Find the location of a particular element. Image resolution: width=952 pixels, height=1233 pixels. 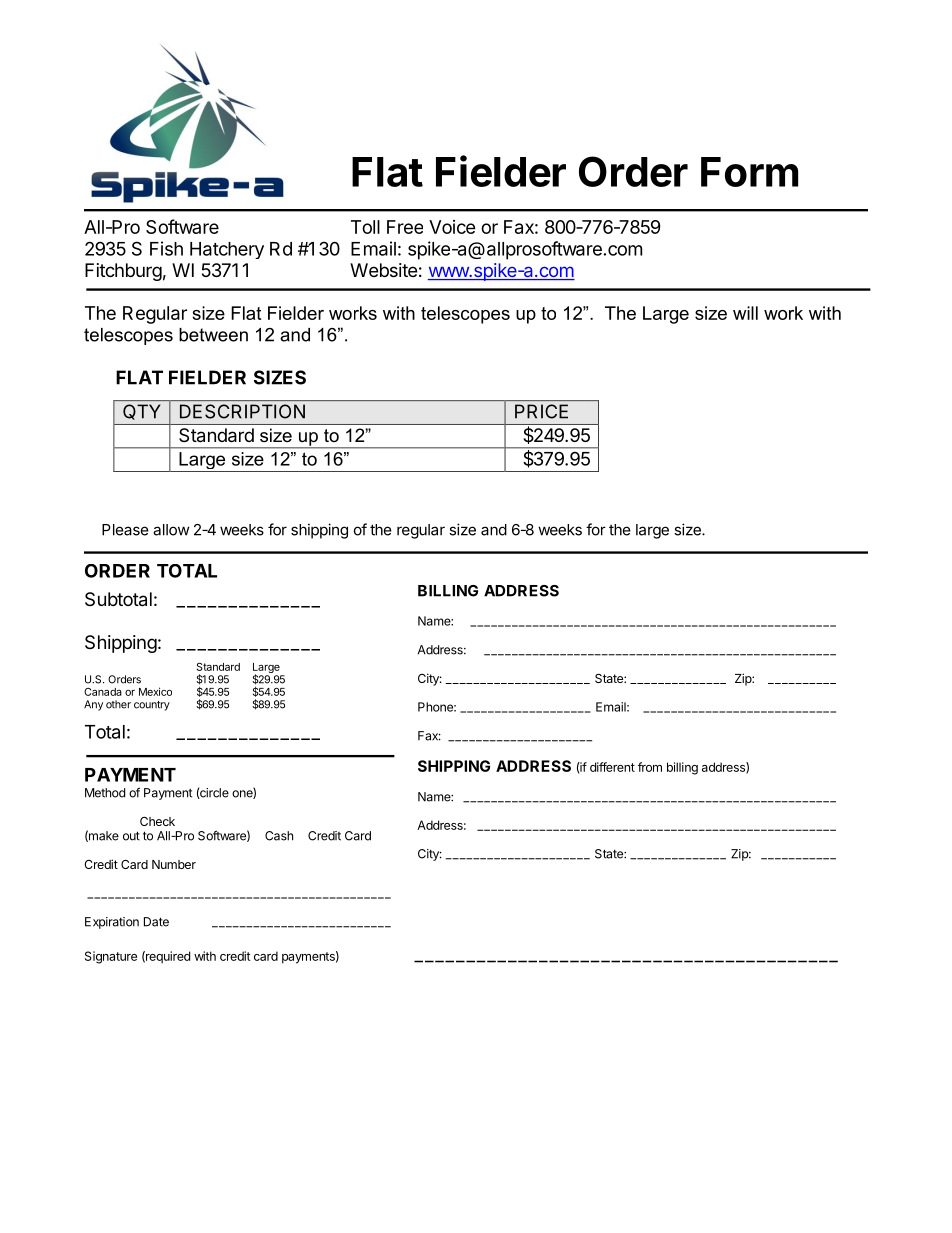

PRICE is located at coordinates (541, 411).
